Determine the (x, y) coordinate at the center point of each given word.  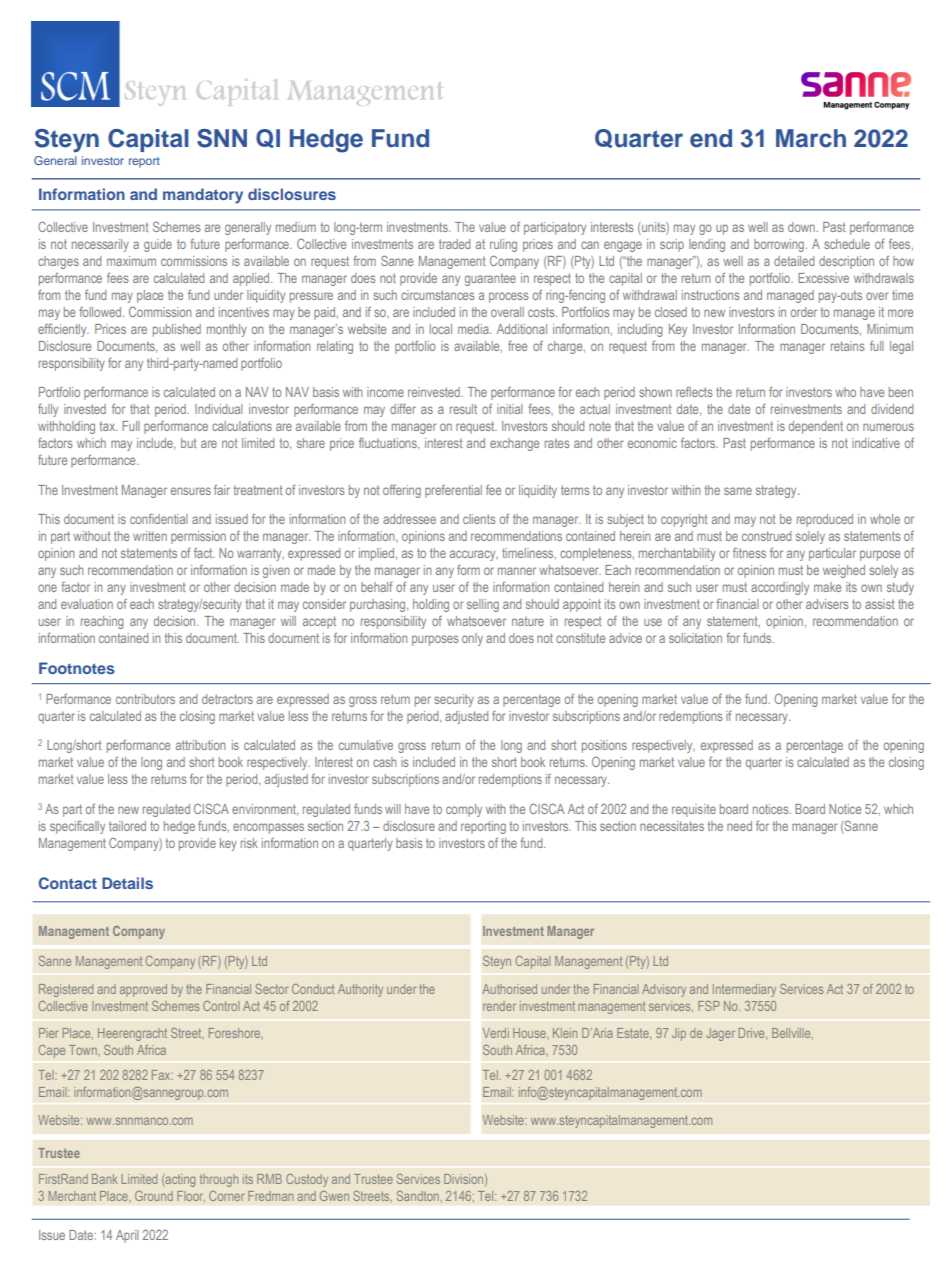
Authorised (509, 989)
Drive (753, 1034)
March (811, 138)
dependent (816, 427)
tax (108, 426)
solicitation (695, 638)
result (463, 409)
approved (143, 990)
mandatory (203, 196)
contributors (145, 699)
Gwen (334, 1196)
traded (454, 244)
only (472, 639)
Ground (154, 1196)
